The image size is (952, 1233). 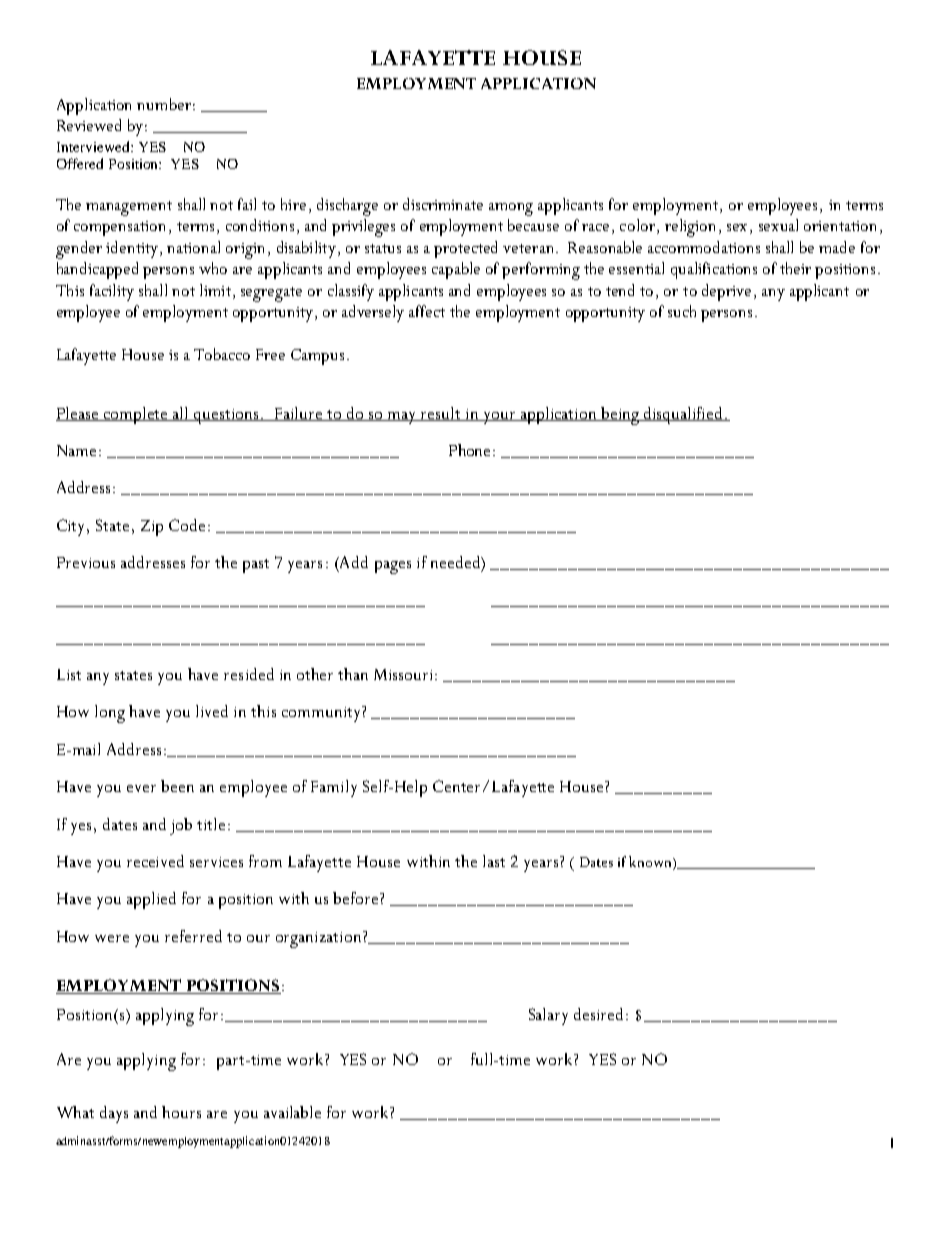 I want to click on sexual, so click(x=778, y=225).
